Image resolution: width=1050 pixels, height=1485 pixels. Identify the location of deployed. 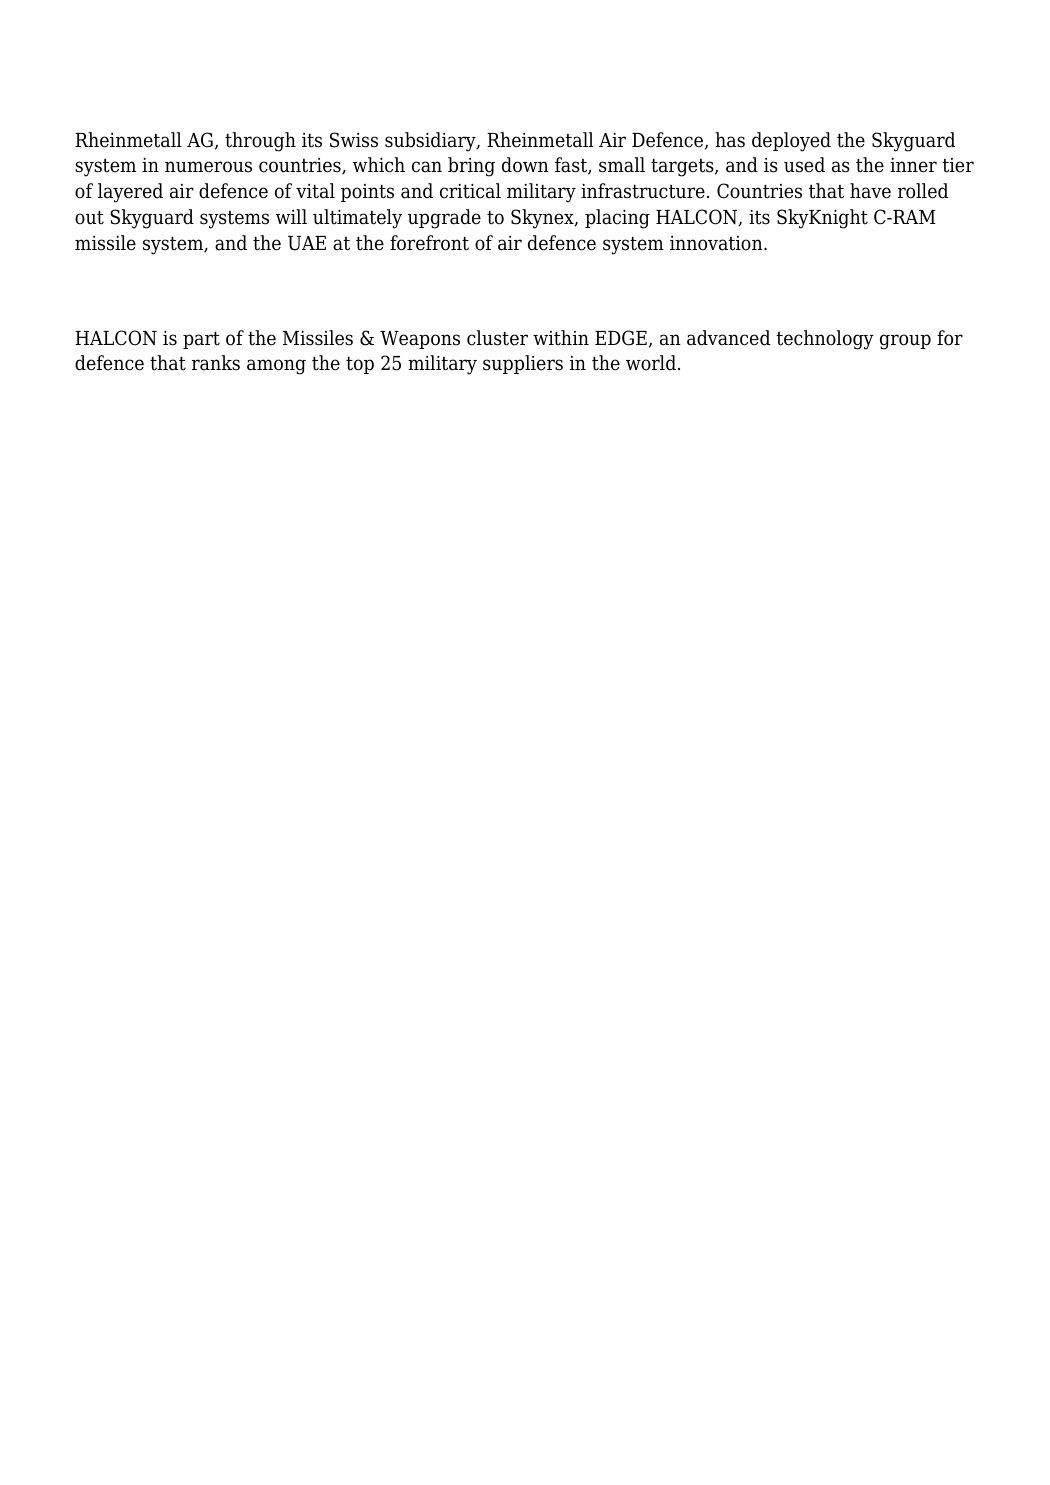
(791, 142).
